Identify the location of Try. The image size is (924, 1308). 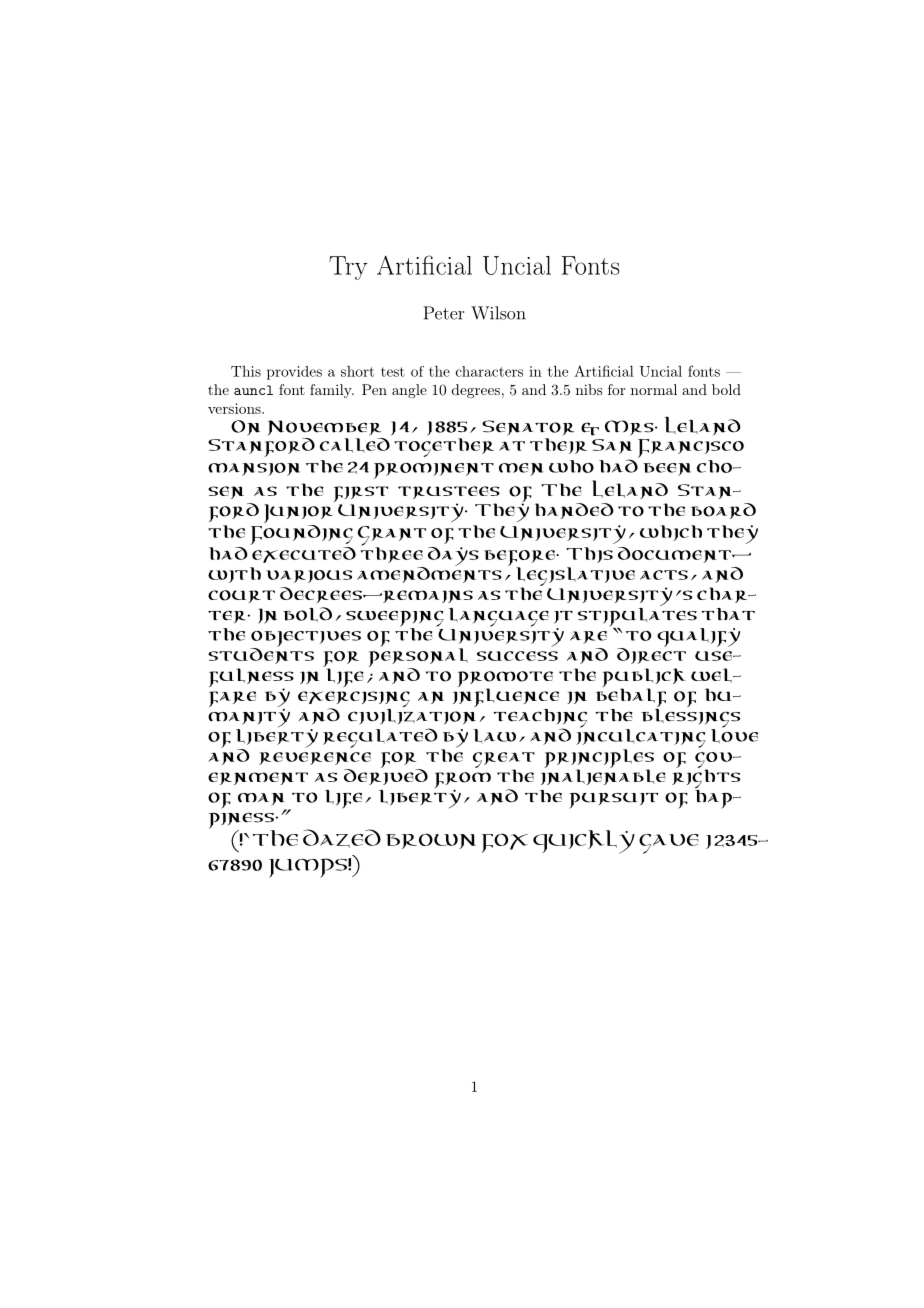
(348, 268).
